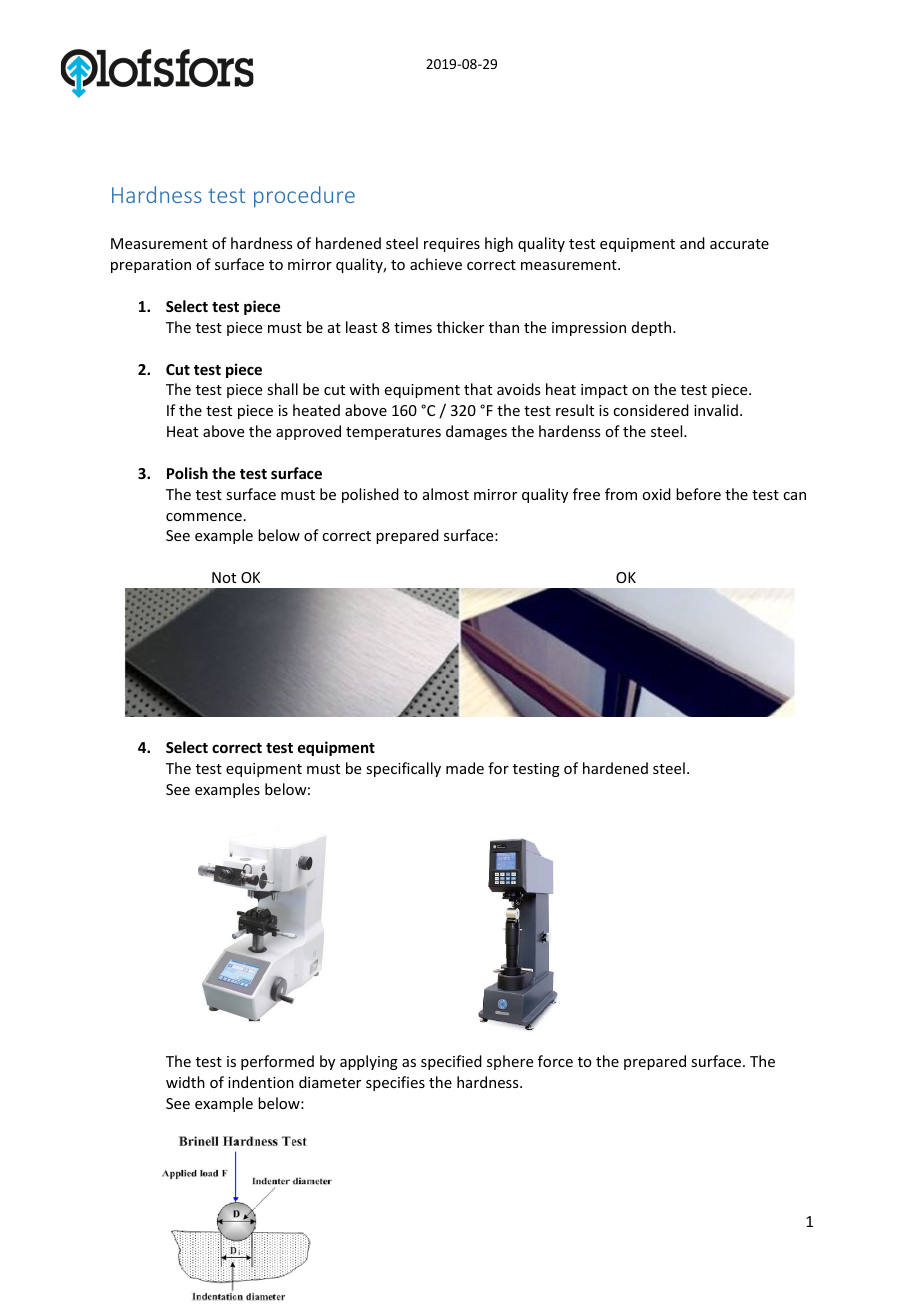 The width and height of the screenshot is (924, 1308). I want to click on made, so click(465, 768).
